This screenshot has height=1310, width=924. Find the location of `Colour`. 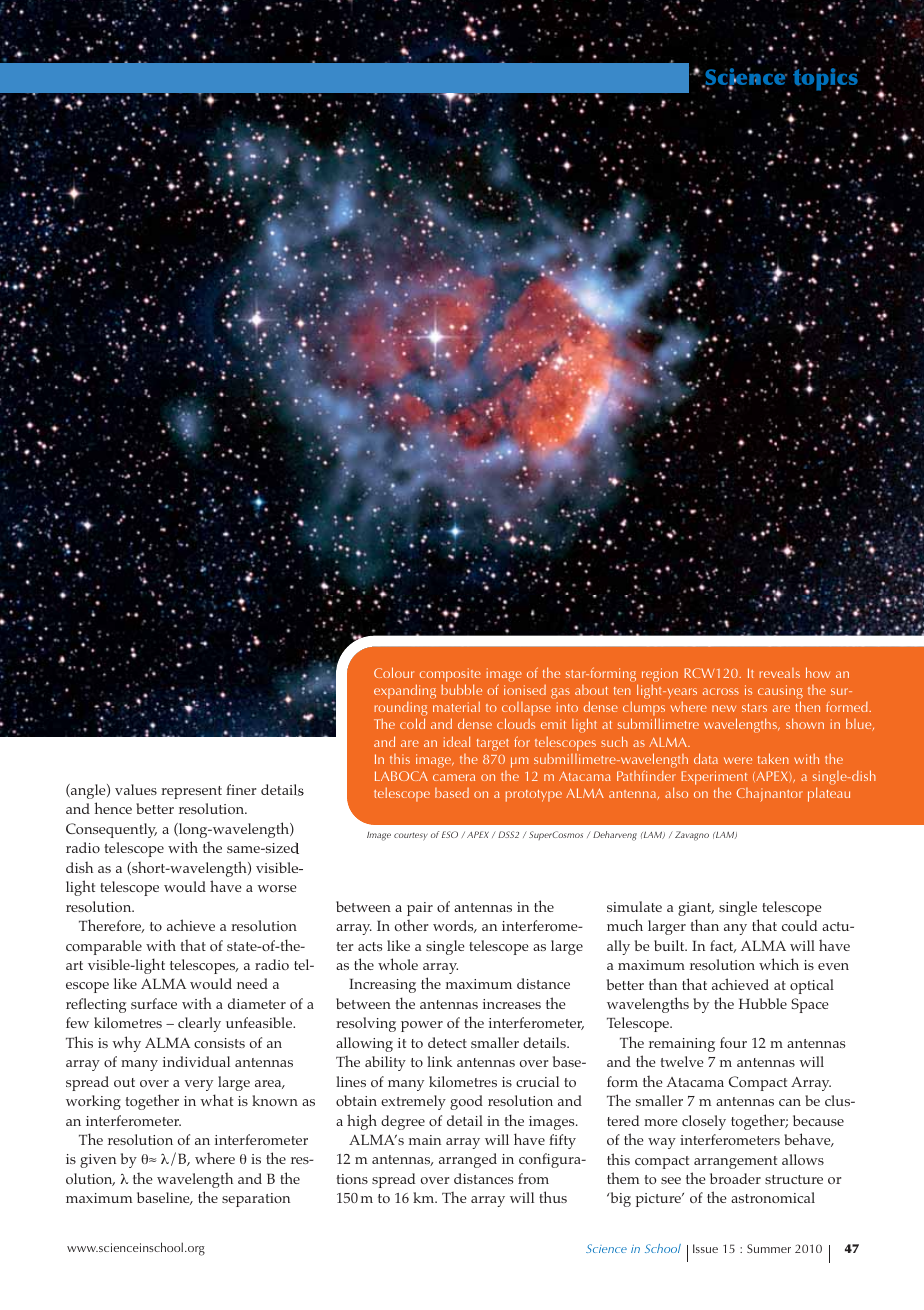

Colour is located at coordinates (394, 672).
